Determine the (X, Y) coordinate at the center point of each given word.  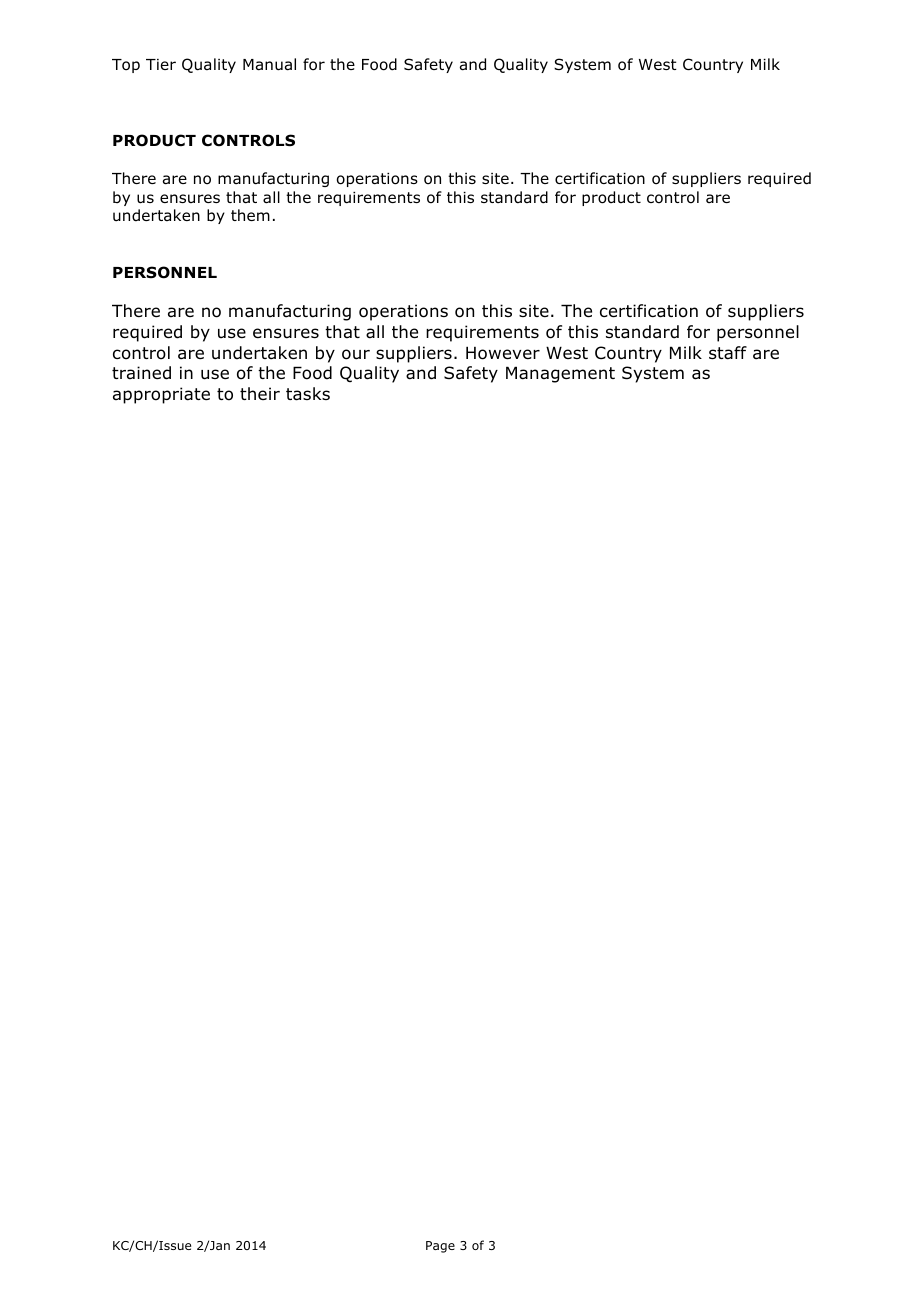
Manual (269, 64)
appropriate (161, 395)
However (503, 353)
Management (560, 374)
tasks (308, 394)
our (356, 354)
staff (728, 353)
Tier (161, 64)
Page (440, 1247)
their (260, 393)
